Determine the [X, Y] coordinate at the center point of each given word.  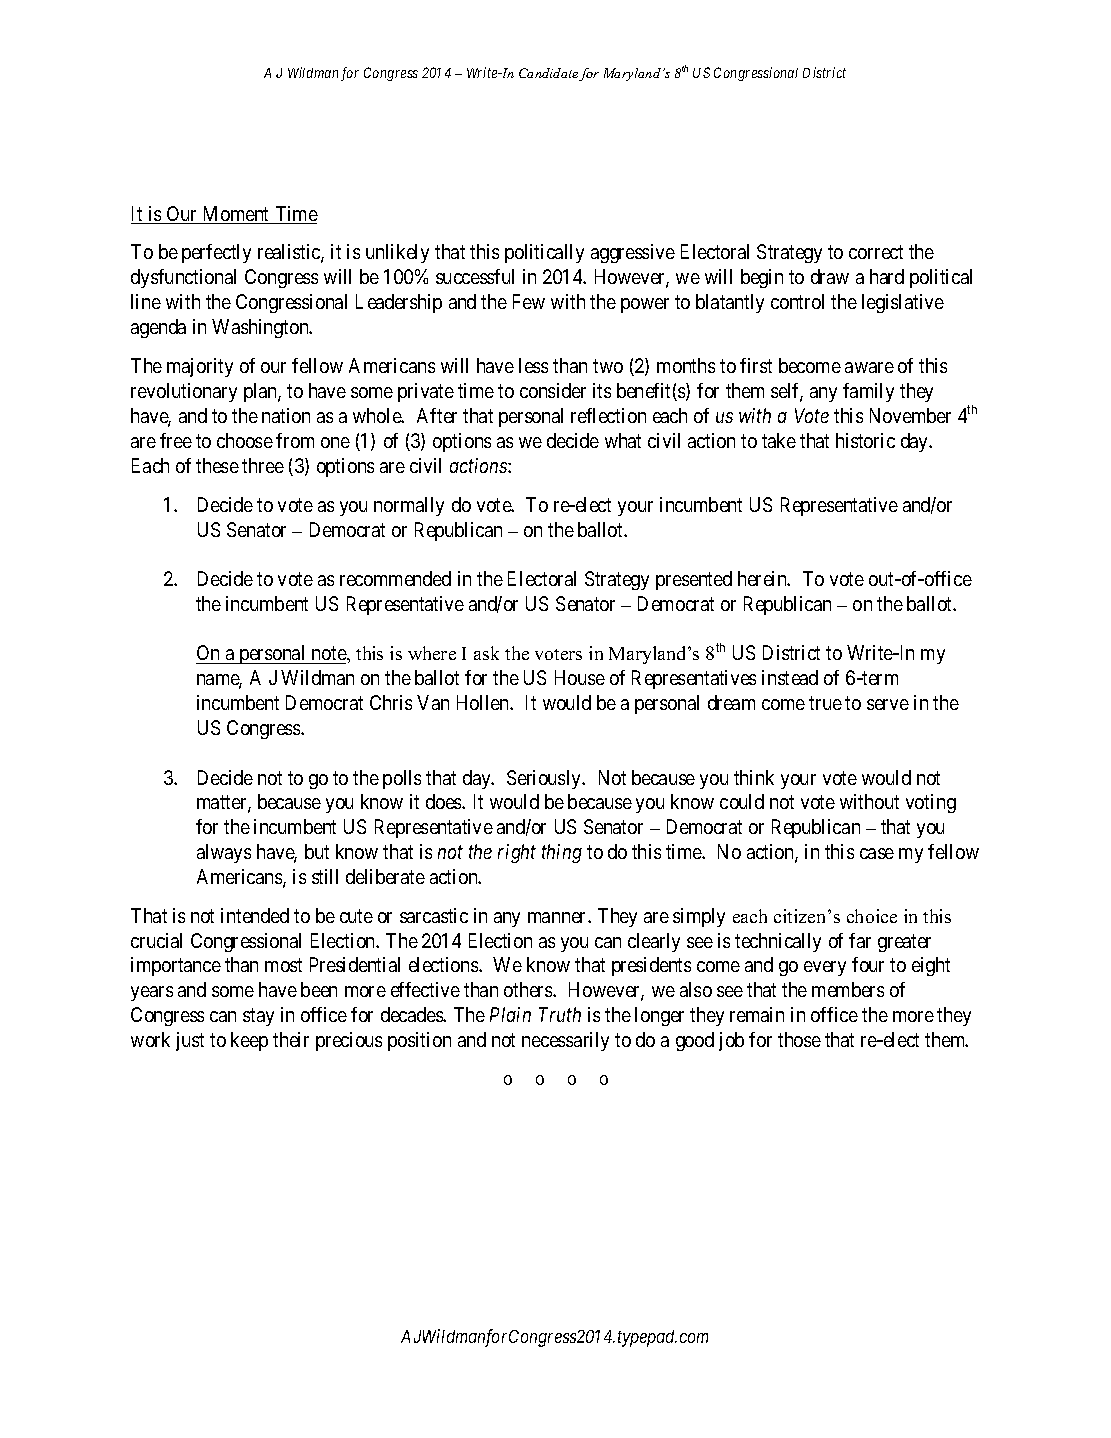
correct [876, 252]
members [848, 989]
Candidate [549, 74]
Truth [560, 1014]
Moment [236, 215]
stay [258, 1017]
